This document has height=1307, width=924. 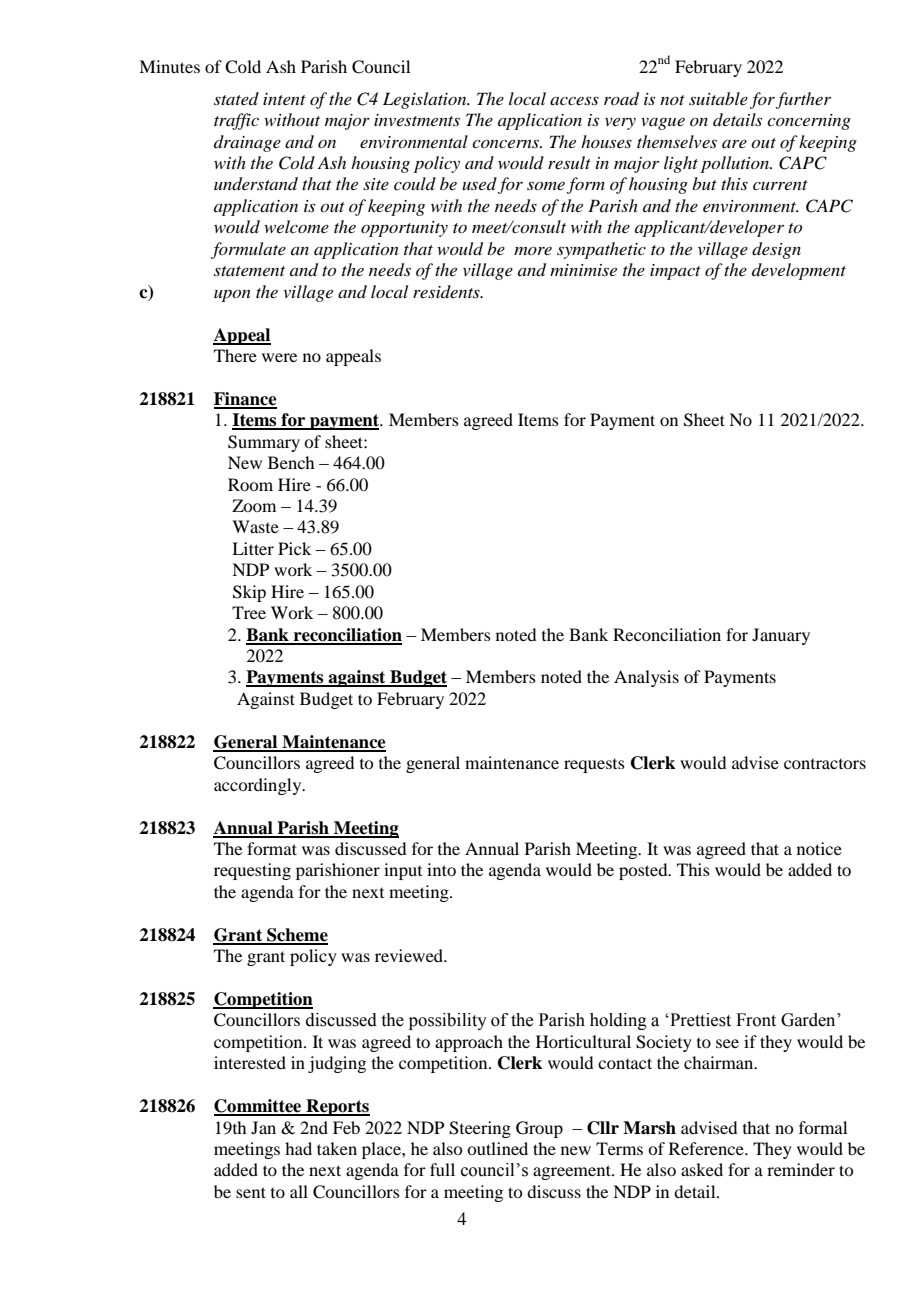 What do you see at coordinates (441, 869) in the document?
I see `into` at bounding box center [441, 869].
